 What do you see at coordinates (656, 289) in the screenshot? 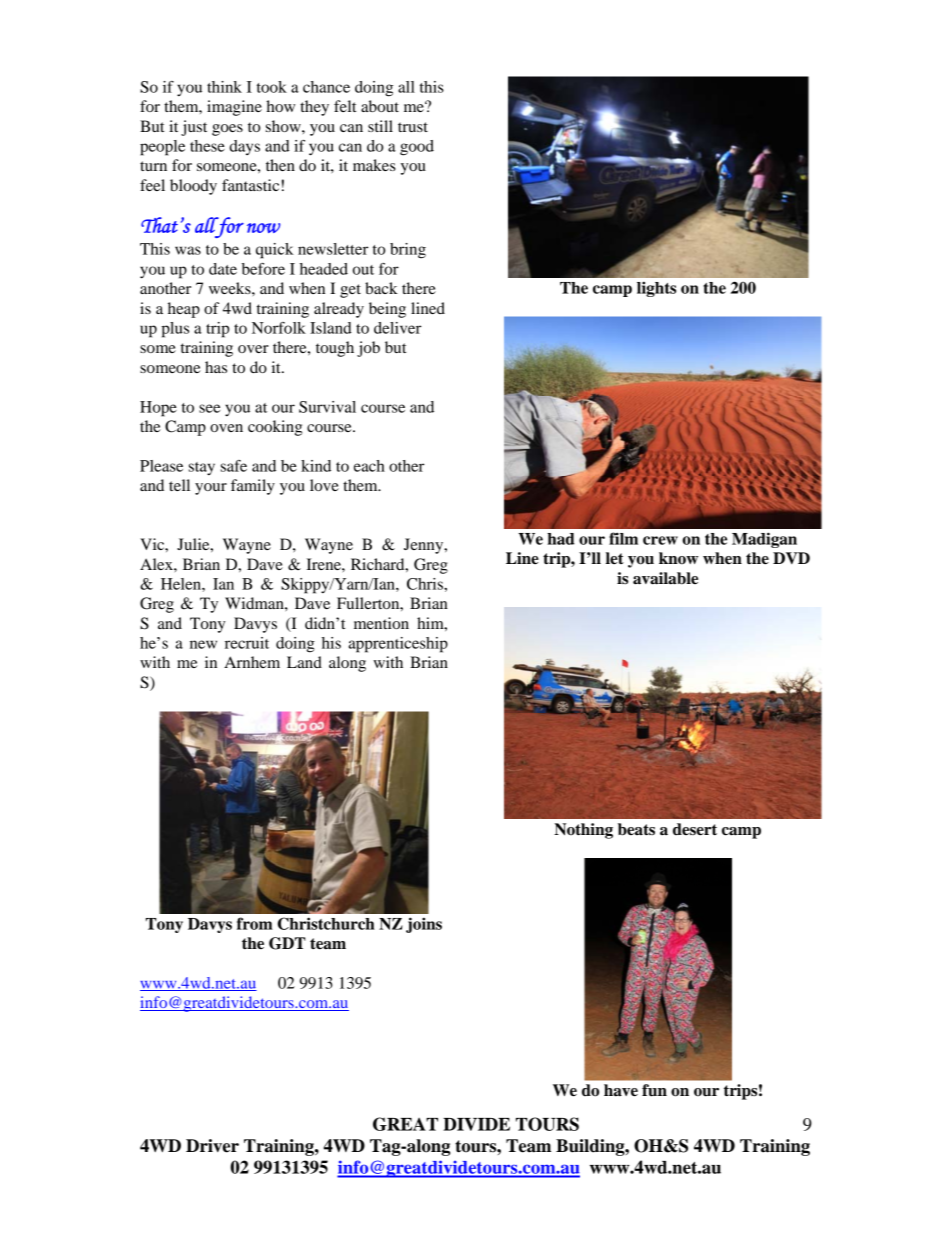
I see `lights` at bounding box center [656, 289].
